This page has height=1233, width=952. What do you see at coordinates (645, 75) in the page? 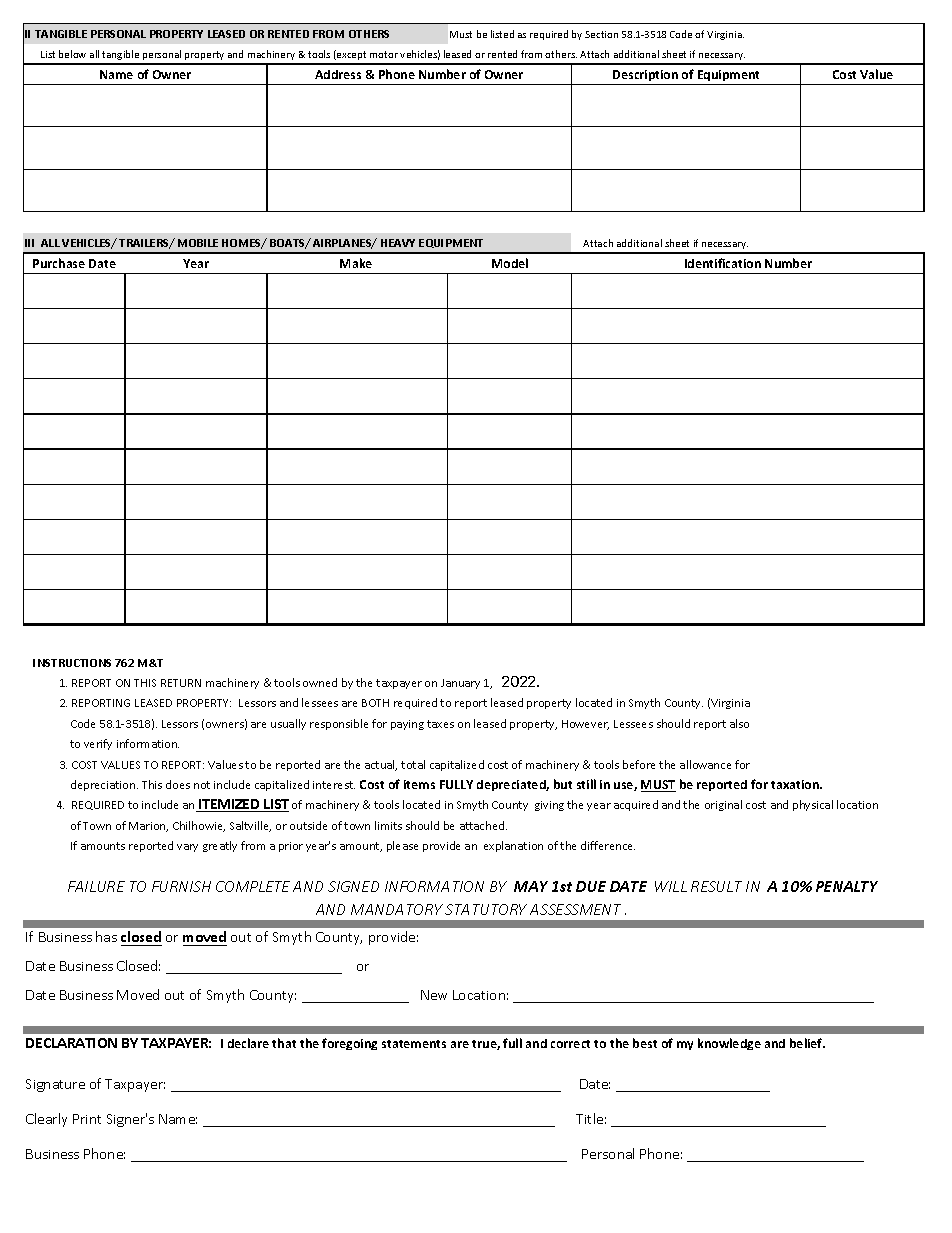
I see `Description` at bounding box center [645, 75].
